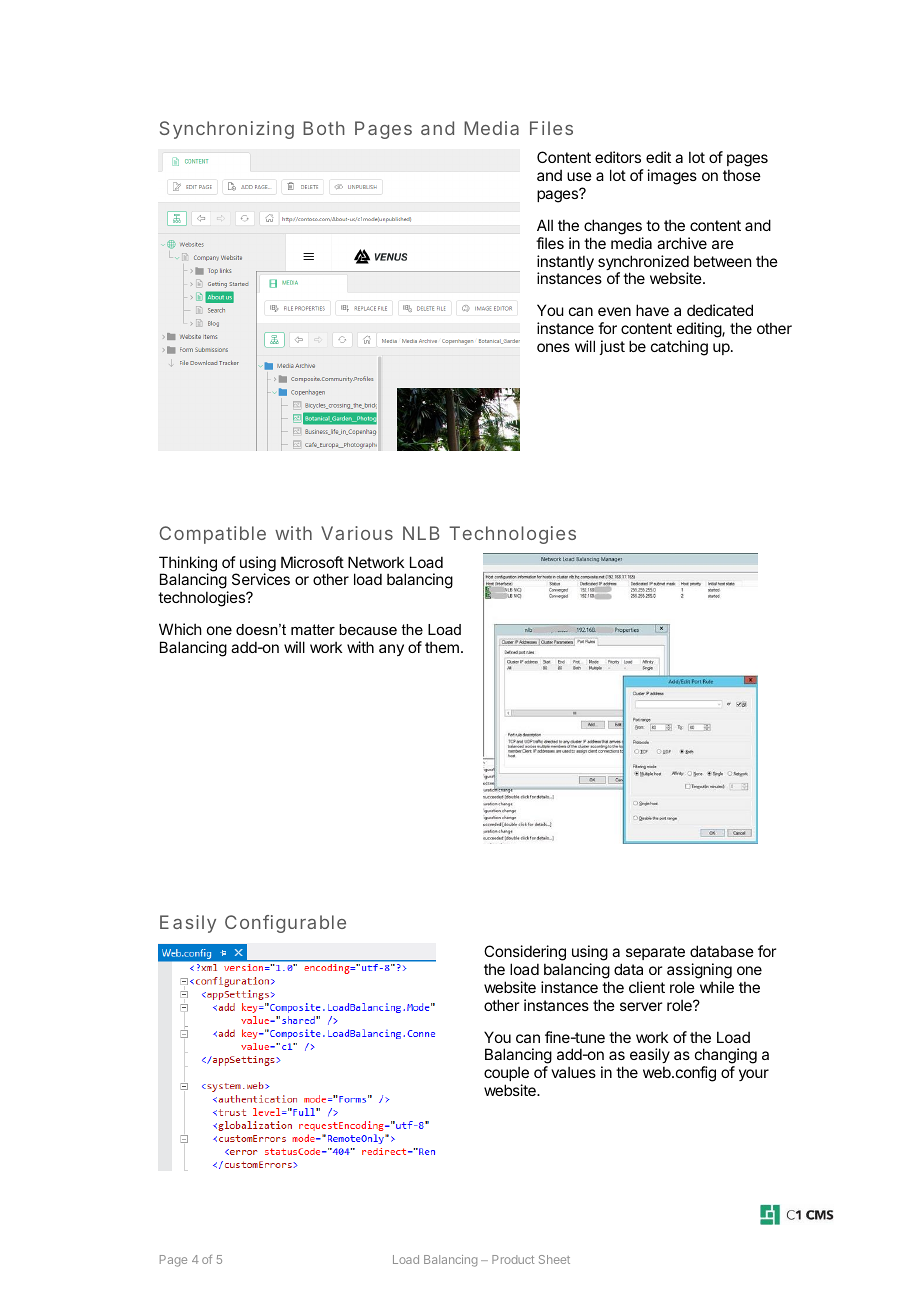  What do you see at coordinates (313, 629) in the page?
I see `matter` at bounding box center [313, 629].
